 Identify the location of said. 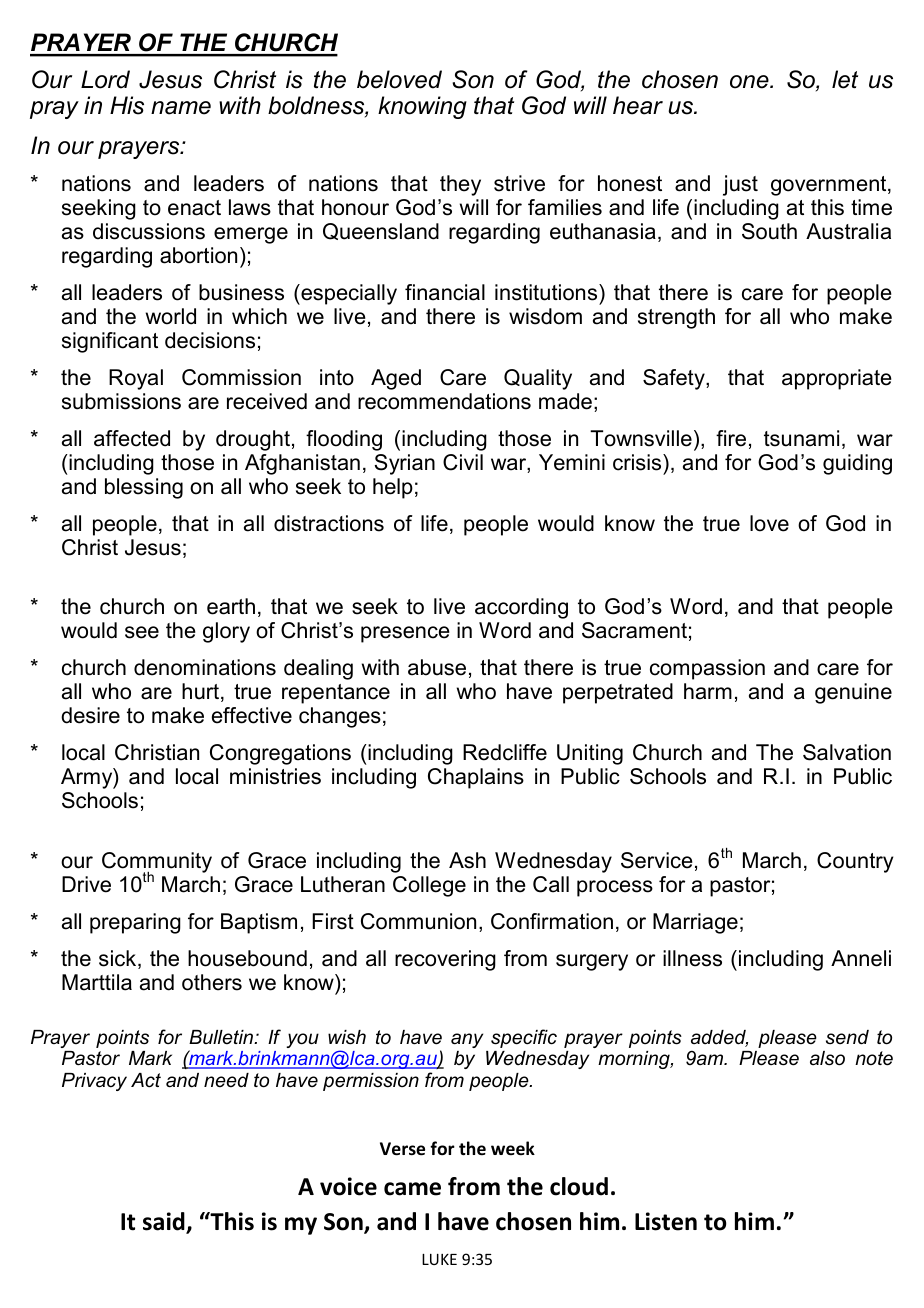
(165, 1223).
